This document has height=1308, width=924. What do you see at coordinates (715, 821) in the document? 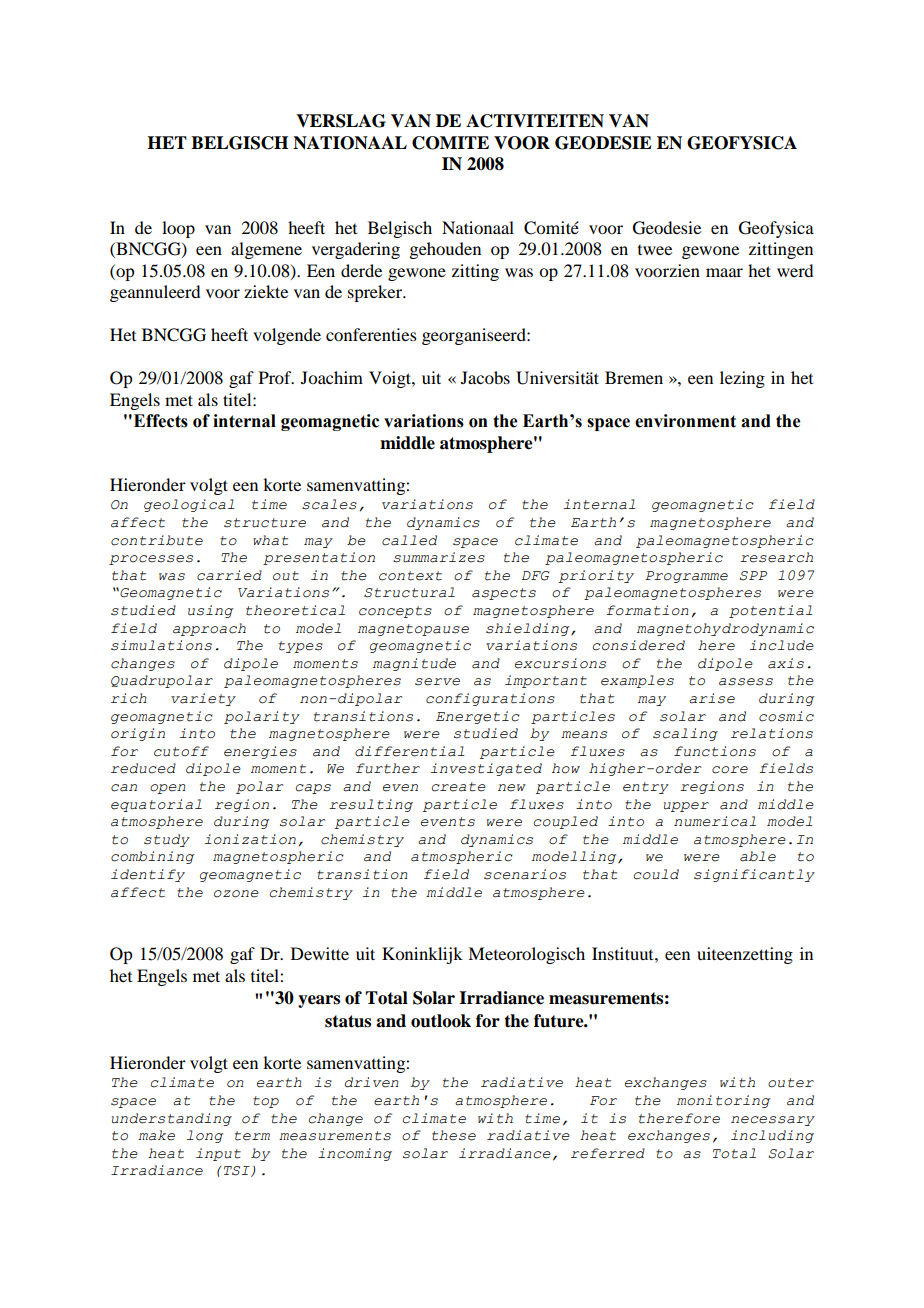
I see `numerical` at bounding box center [715, 821].
